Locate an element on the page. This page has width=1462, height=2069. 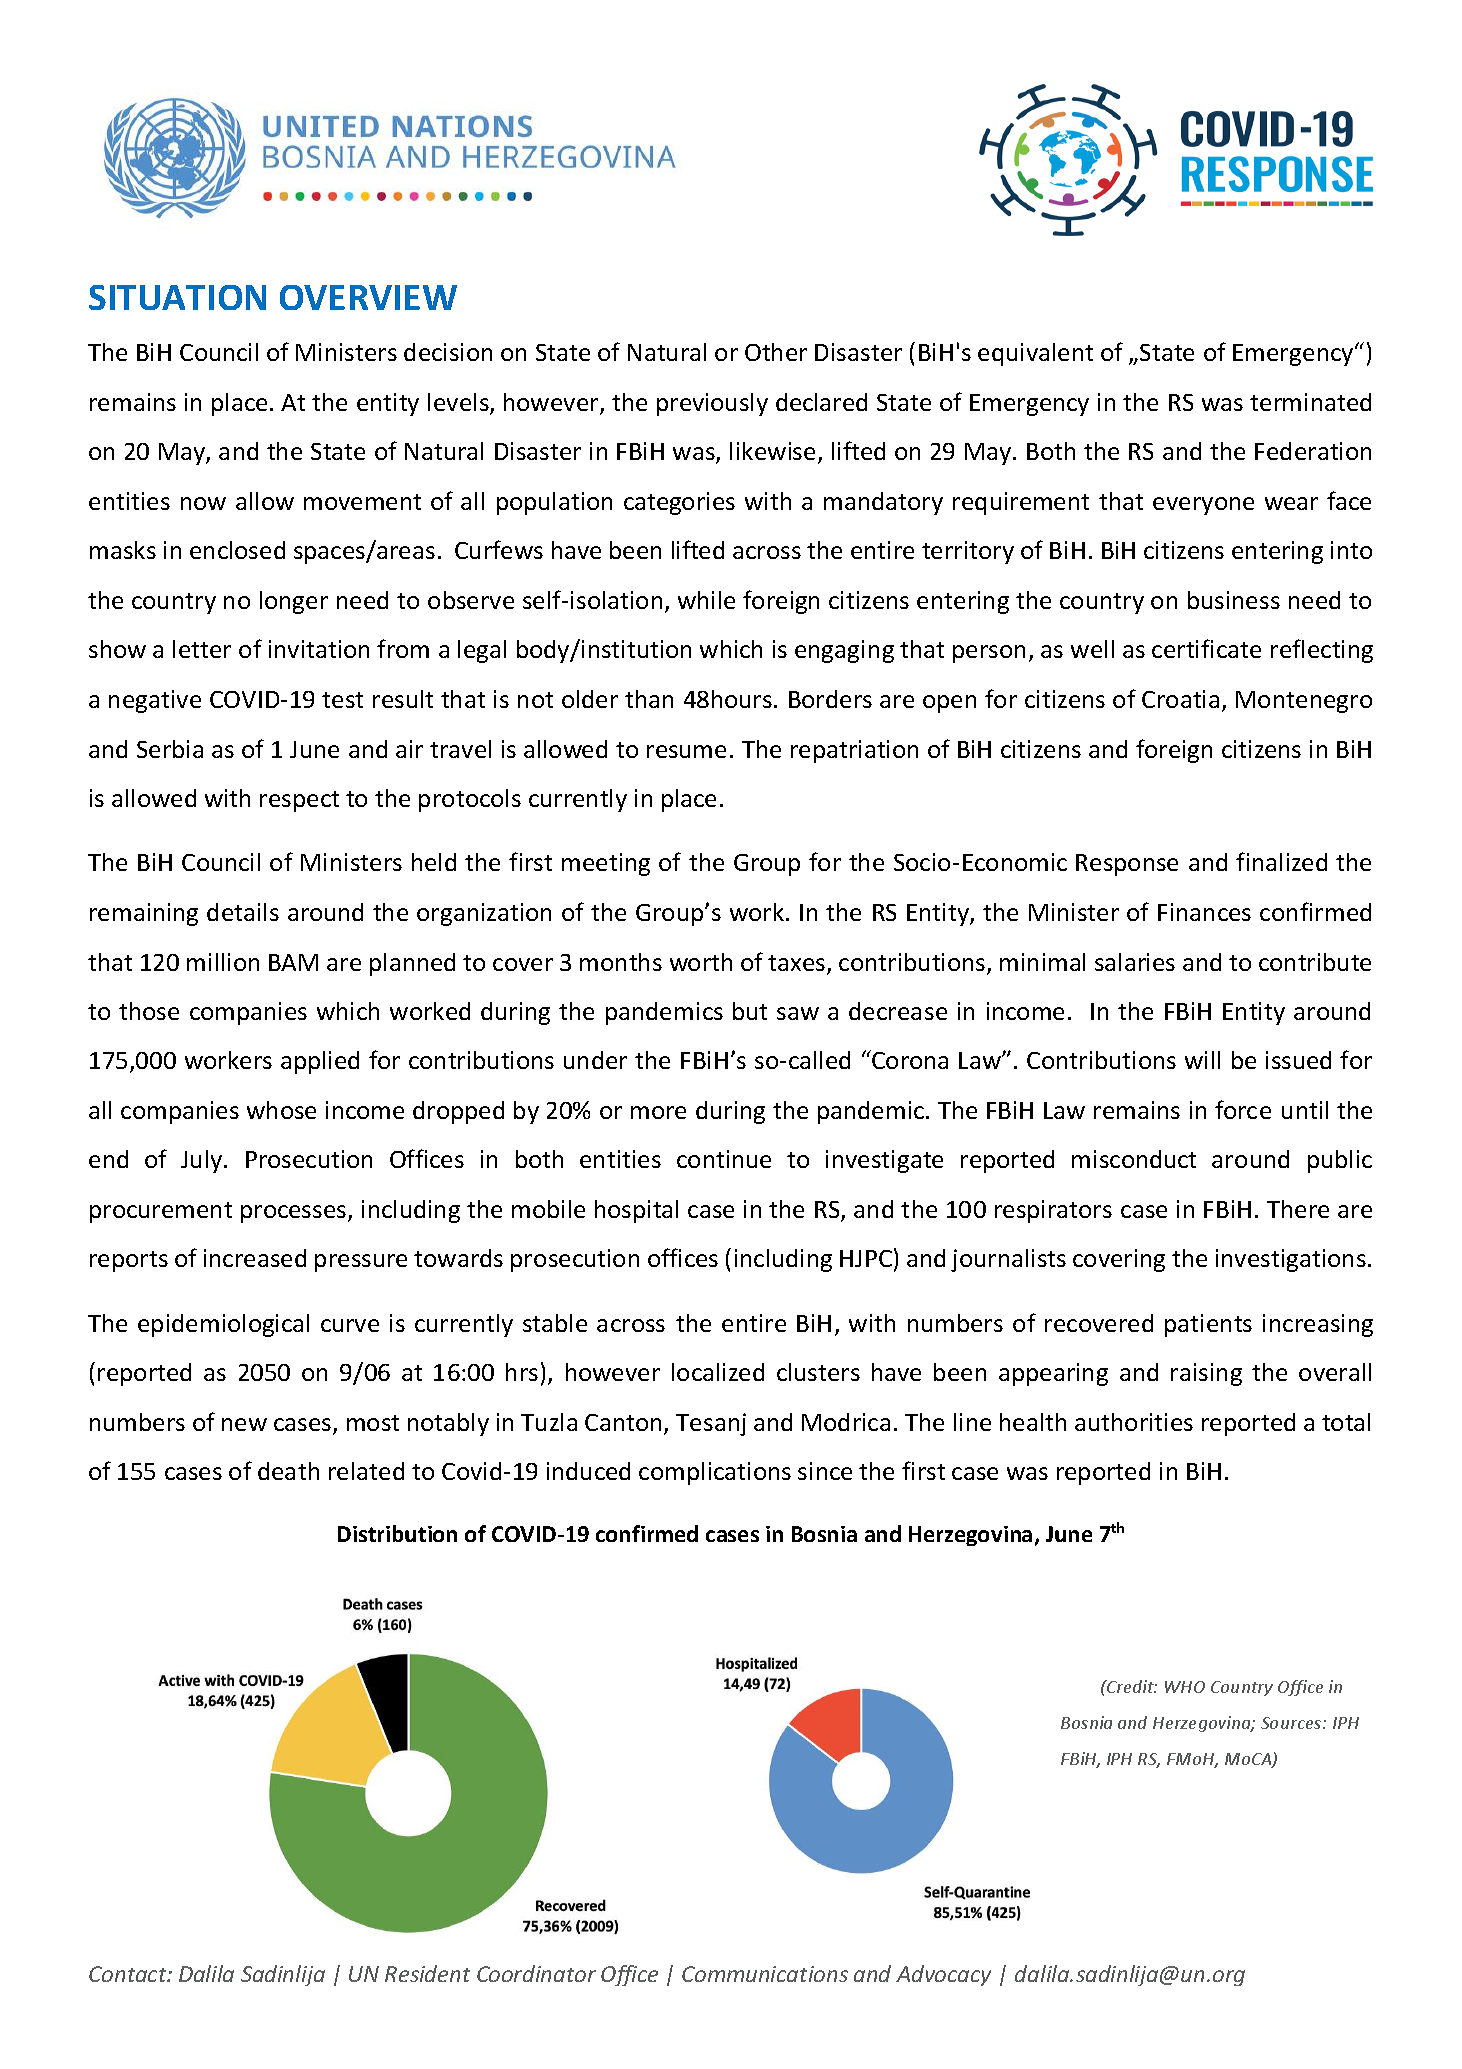
death is located at coordinates (288, 1471).
